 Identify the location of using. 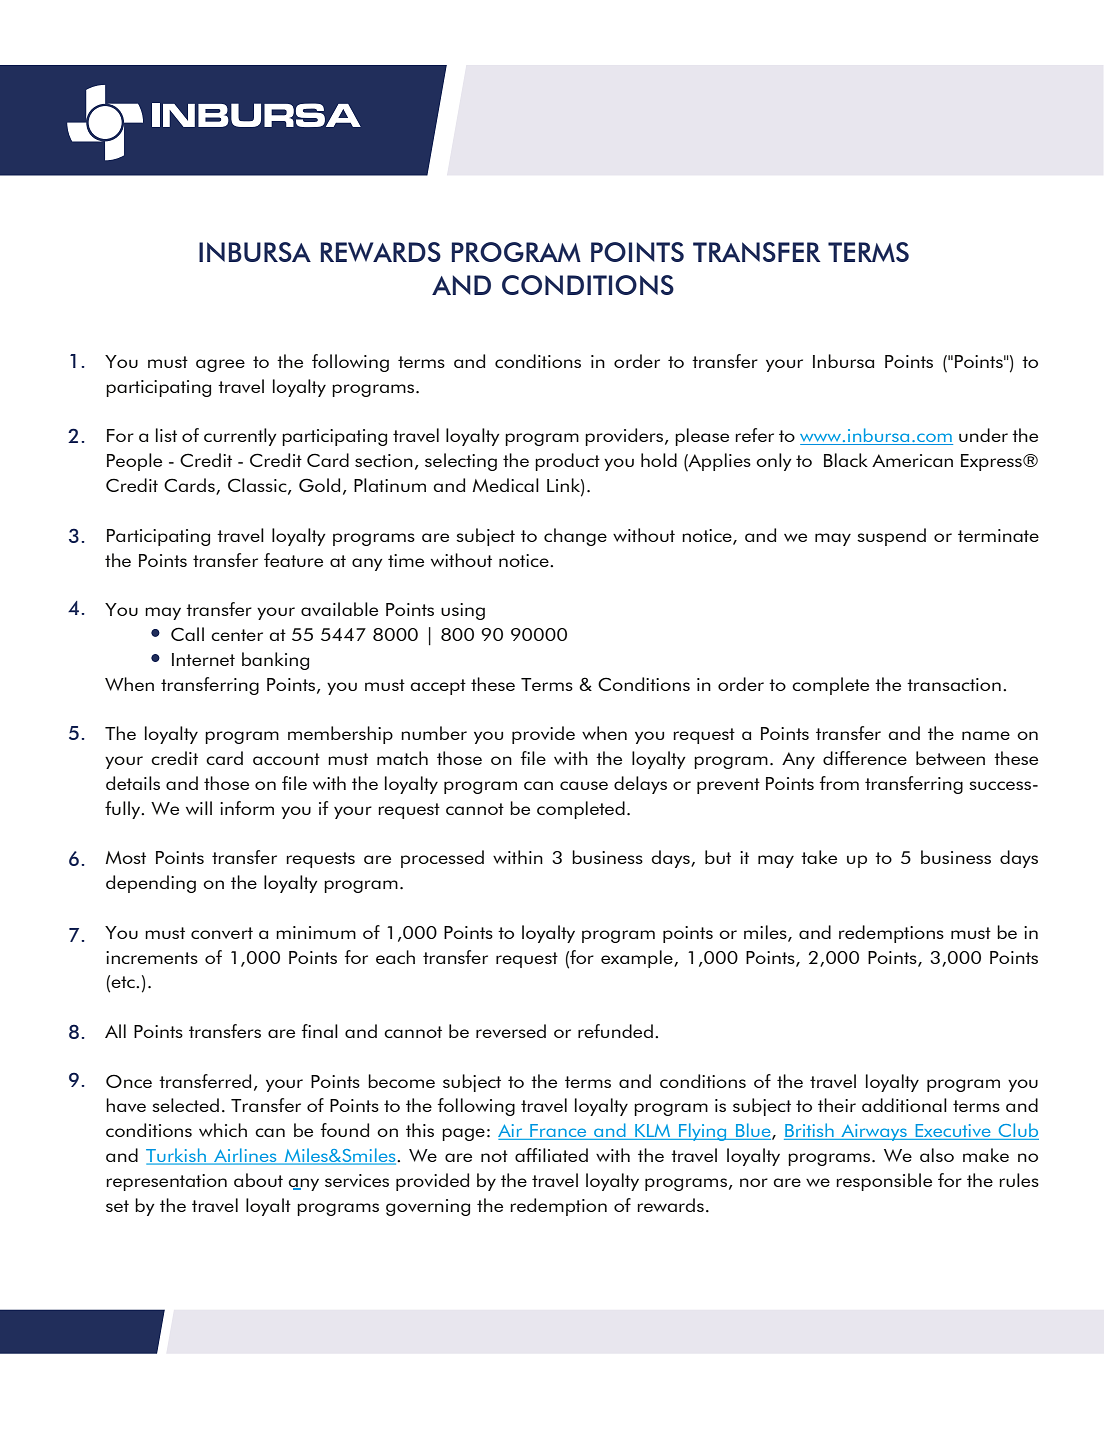
(463, 611).
